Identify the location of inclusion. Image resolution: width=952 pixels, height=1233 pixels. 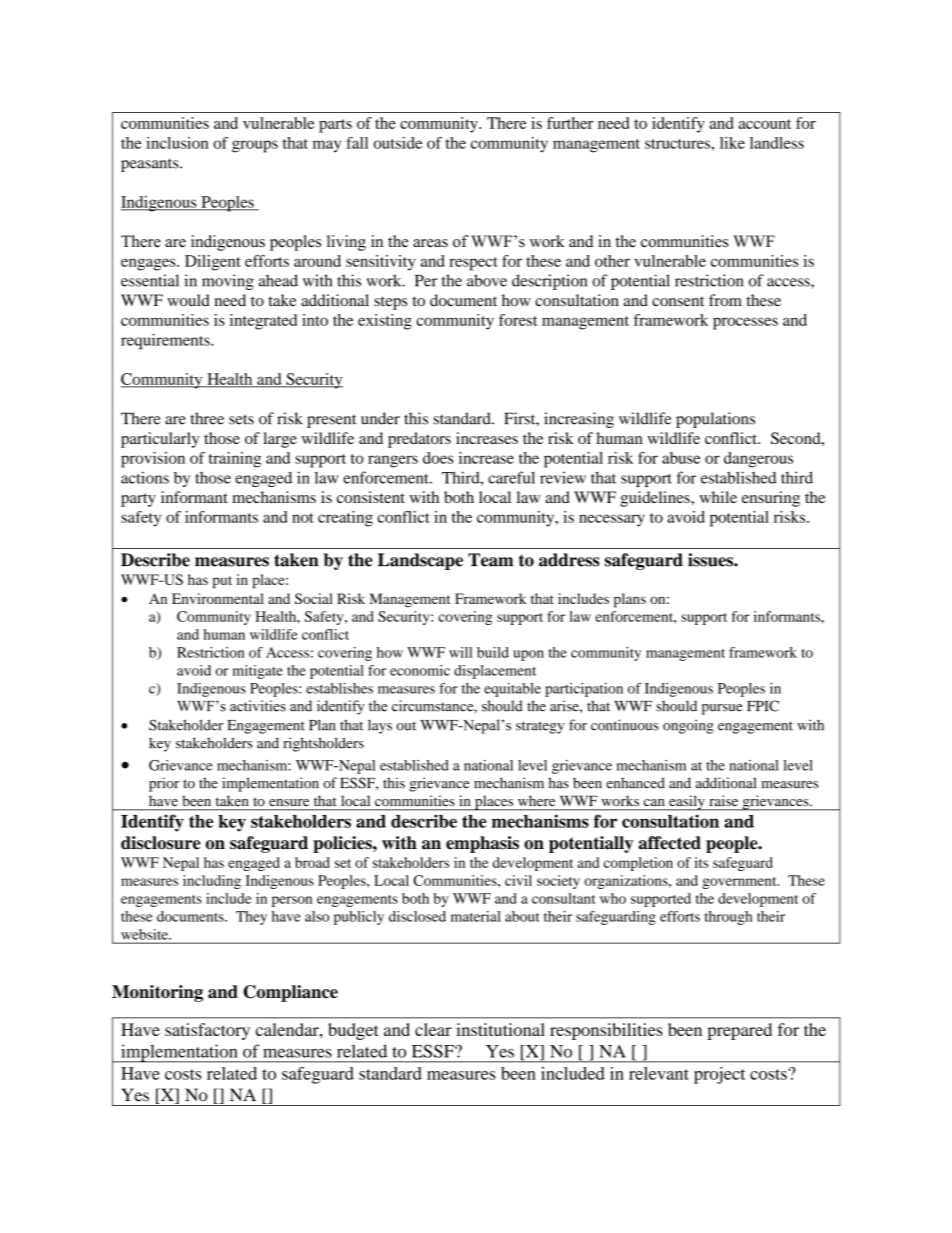
(177, 143).
